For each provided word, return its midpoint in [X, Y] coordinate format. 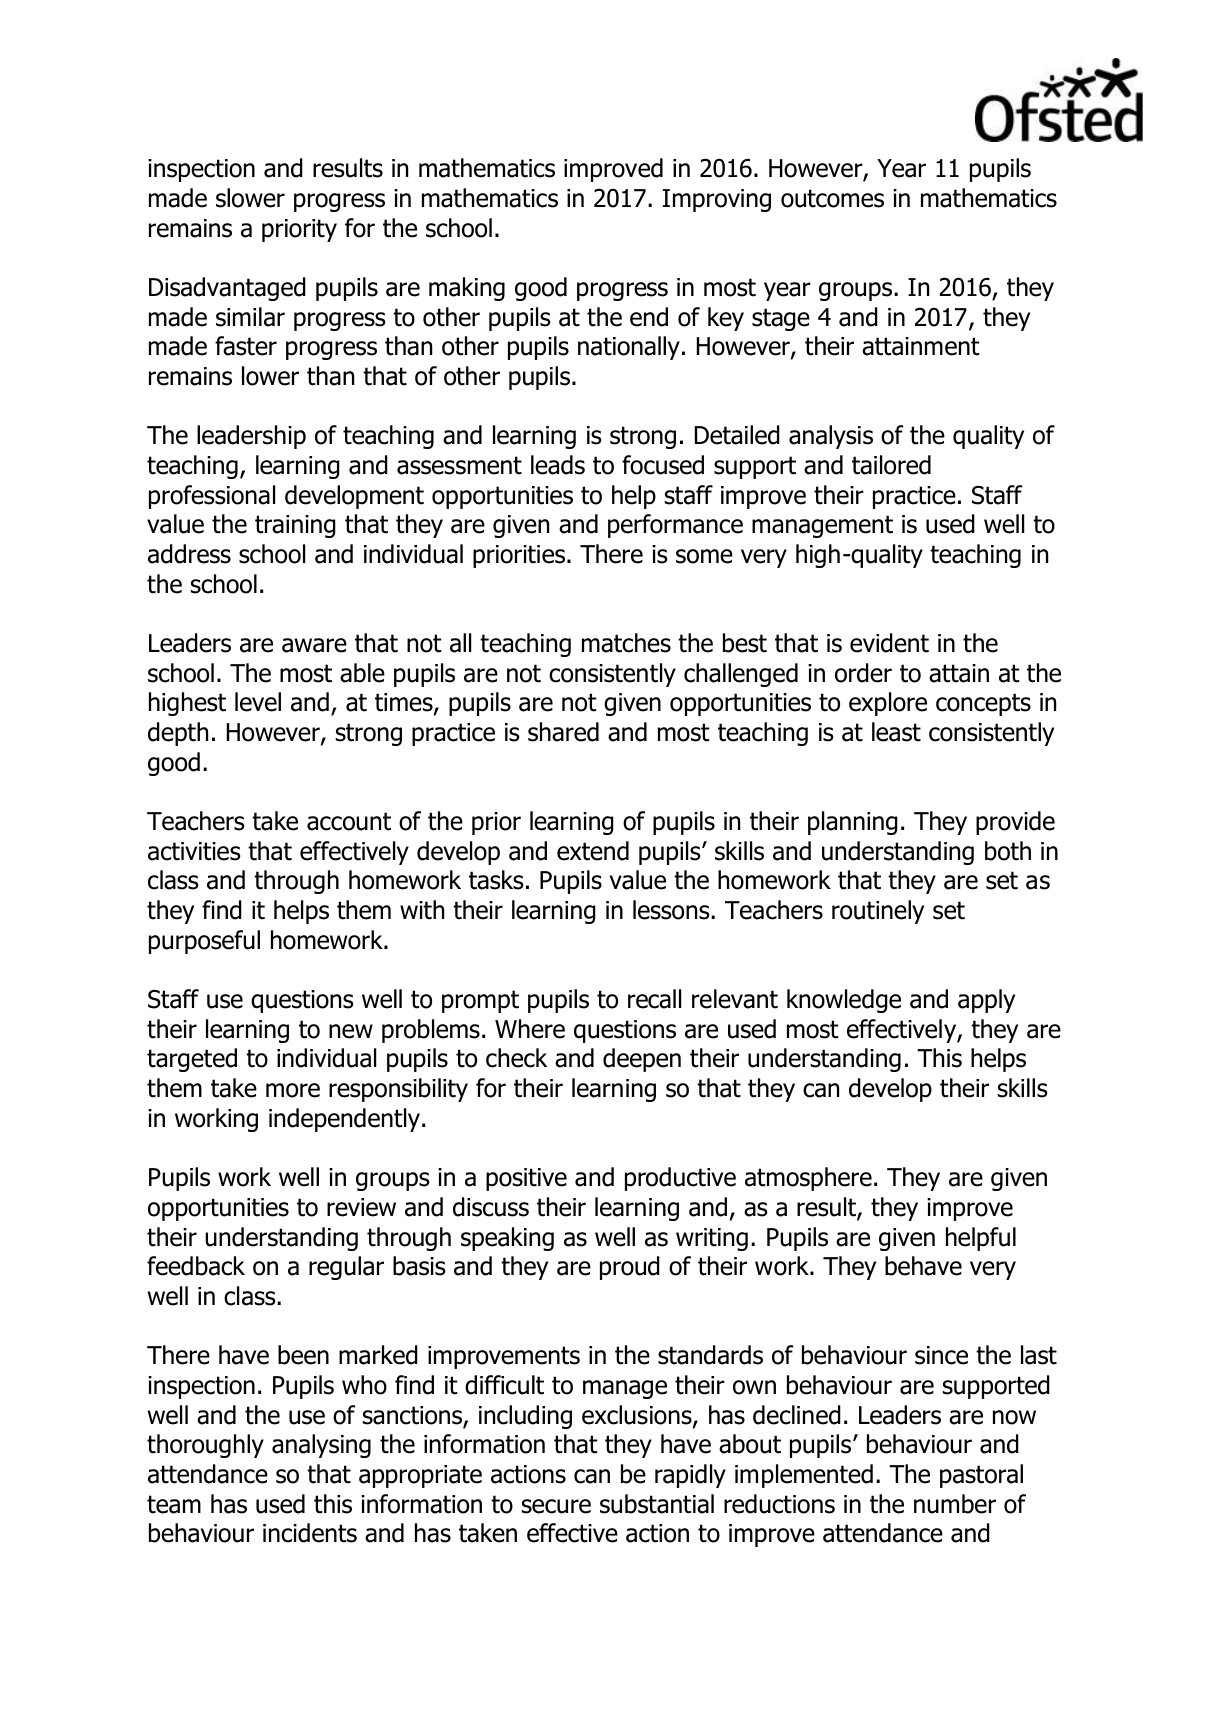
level [258, 702]
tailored [891, 465]
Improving [717, 200]
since [941, 1355]
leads [558, 465]
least [896, 732]
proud [630, 1268]
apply [986, 1001]
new [351, 1031]
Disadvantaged [227, 289]
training [295, 526]
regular [346, 1268]
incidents [310, 1533]
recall [654, 999]
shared [563, 732]
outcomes [832, 198]
